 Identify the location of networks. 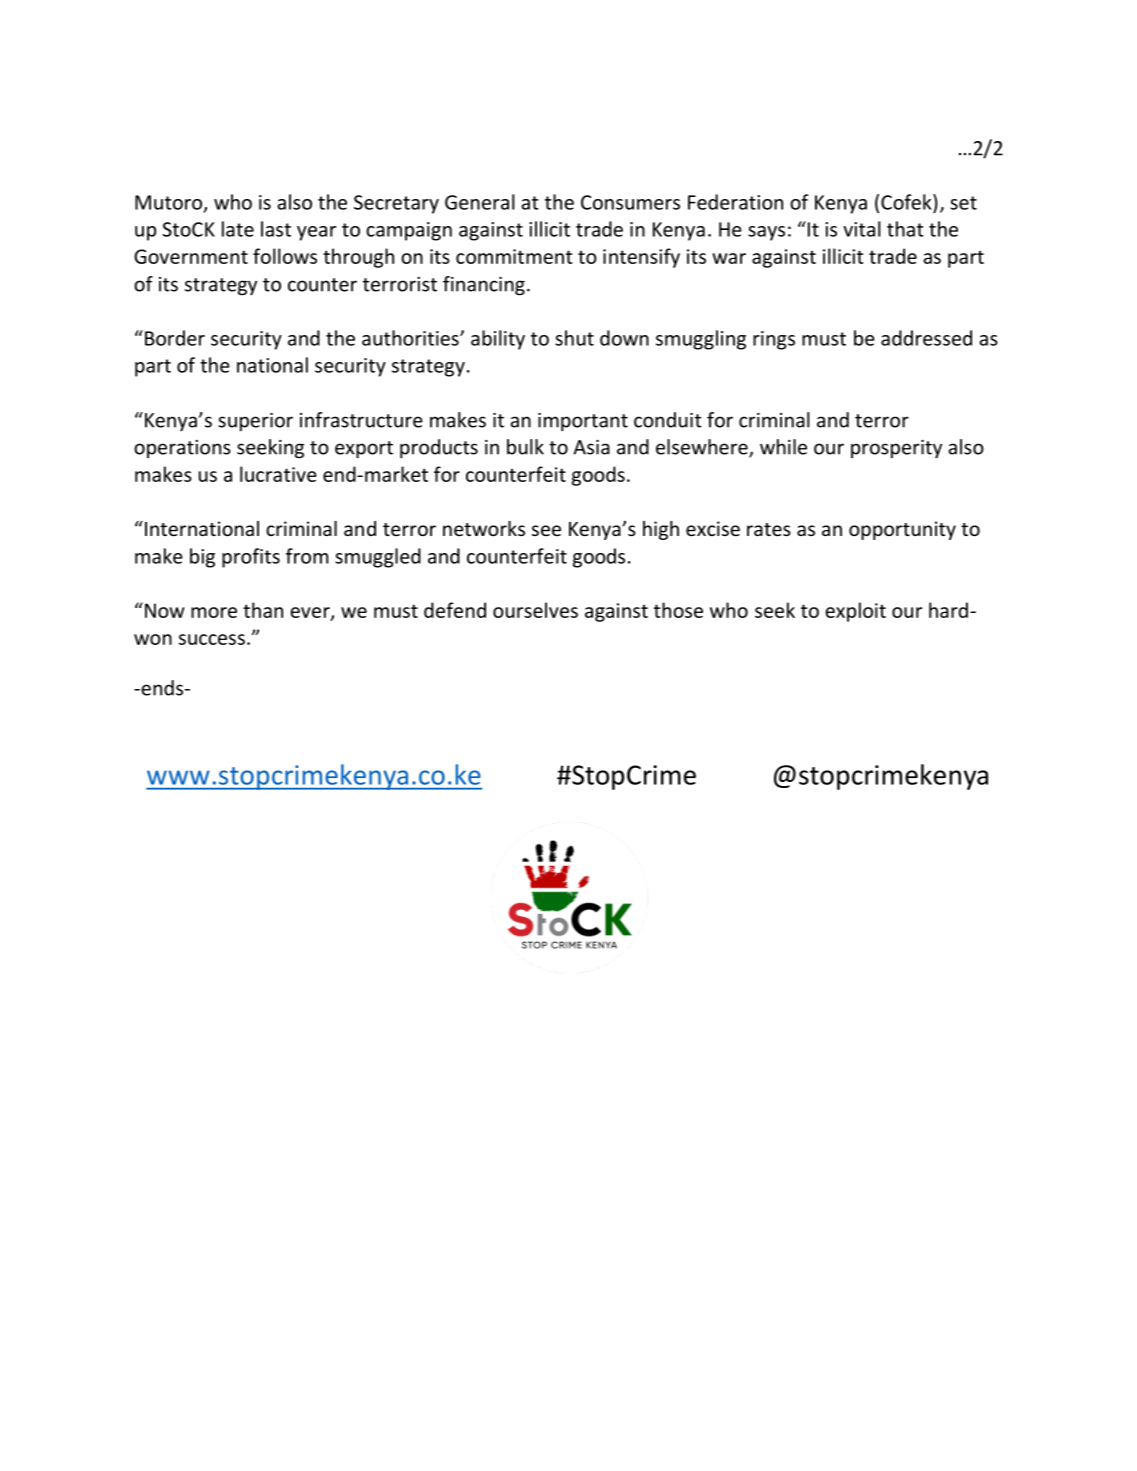
(484, 528).
